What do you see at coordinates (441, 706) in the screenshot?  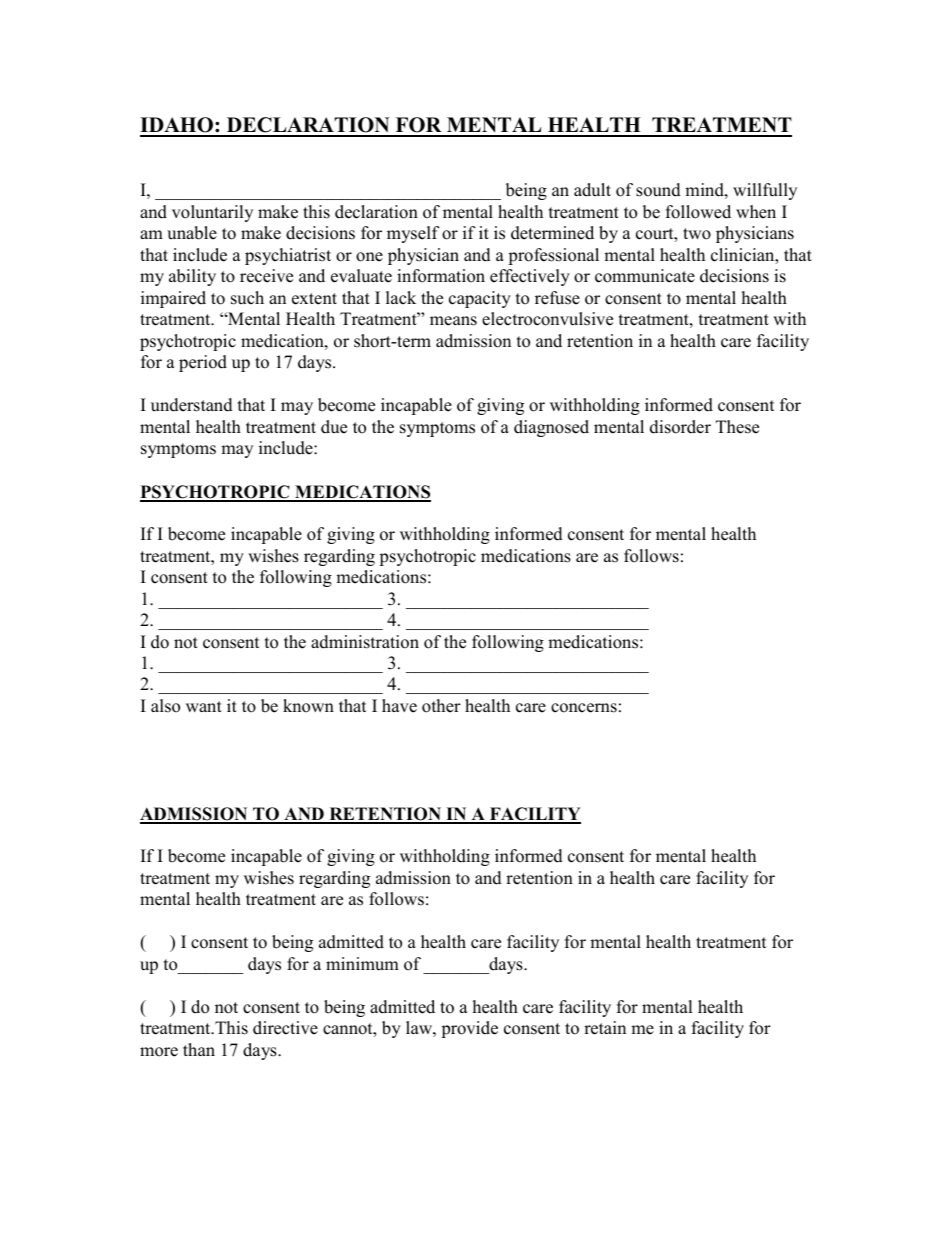 I see `other` at bounding box center [441, 706].
